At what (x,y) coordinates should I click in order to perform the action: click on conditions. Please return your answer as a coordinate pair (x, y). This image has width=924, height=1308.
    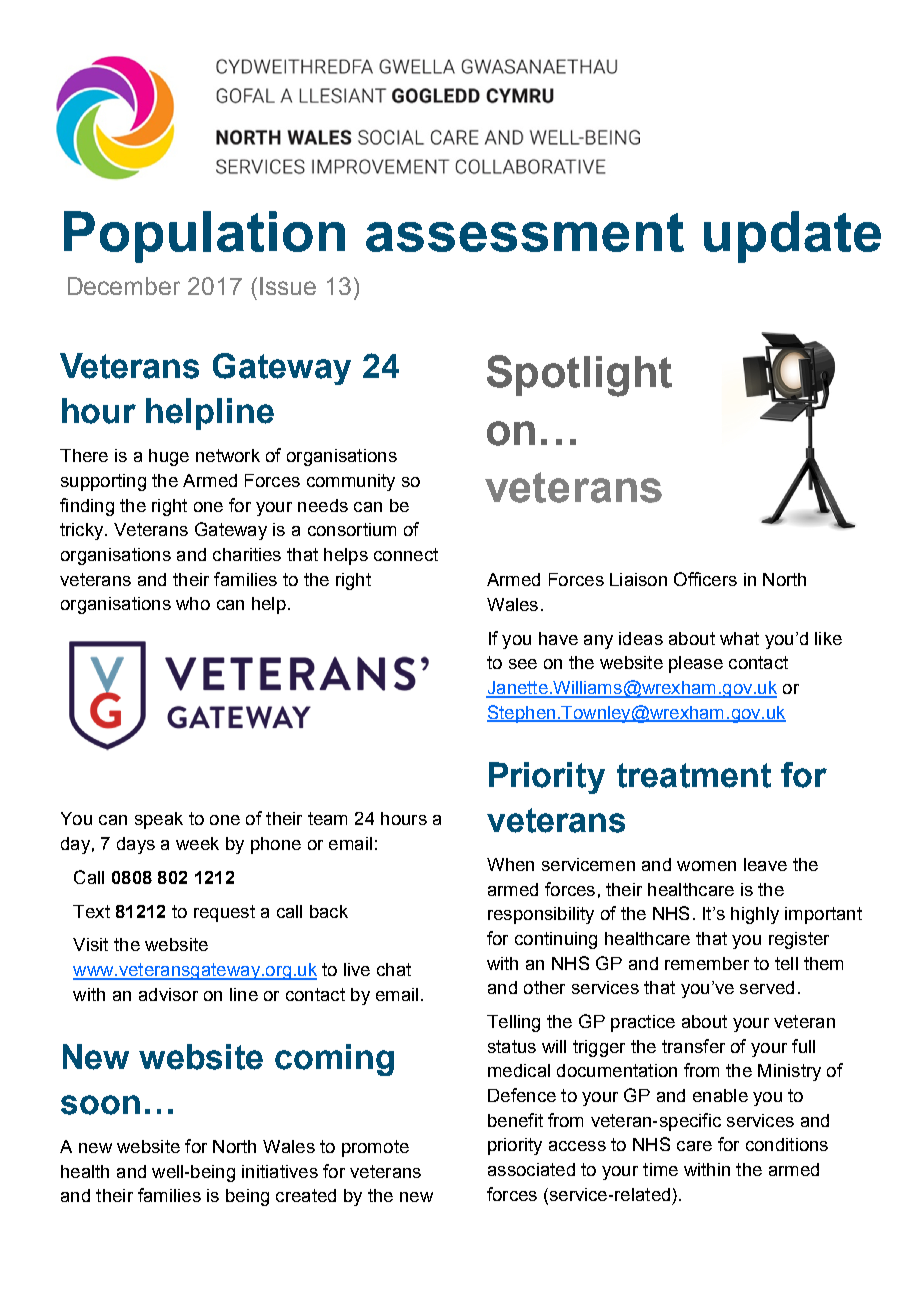
    Looking at the image, I should click on (787, 1144).
